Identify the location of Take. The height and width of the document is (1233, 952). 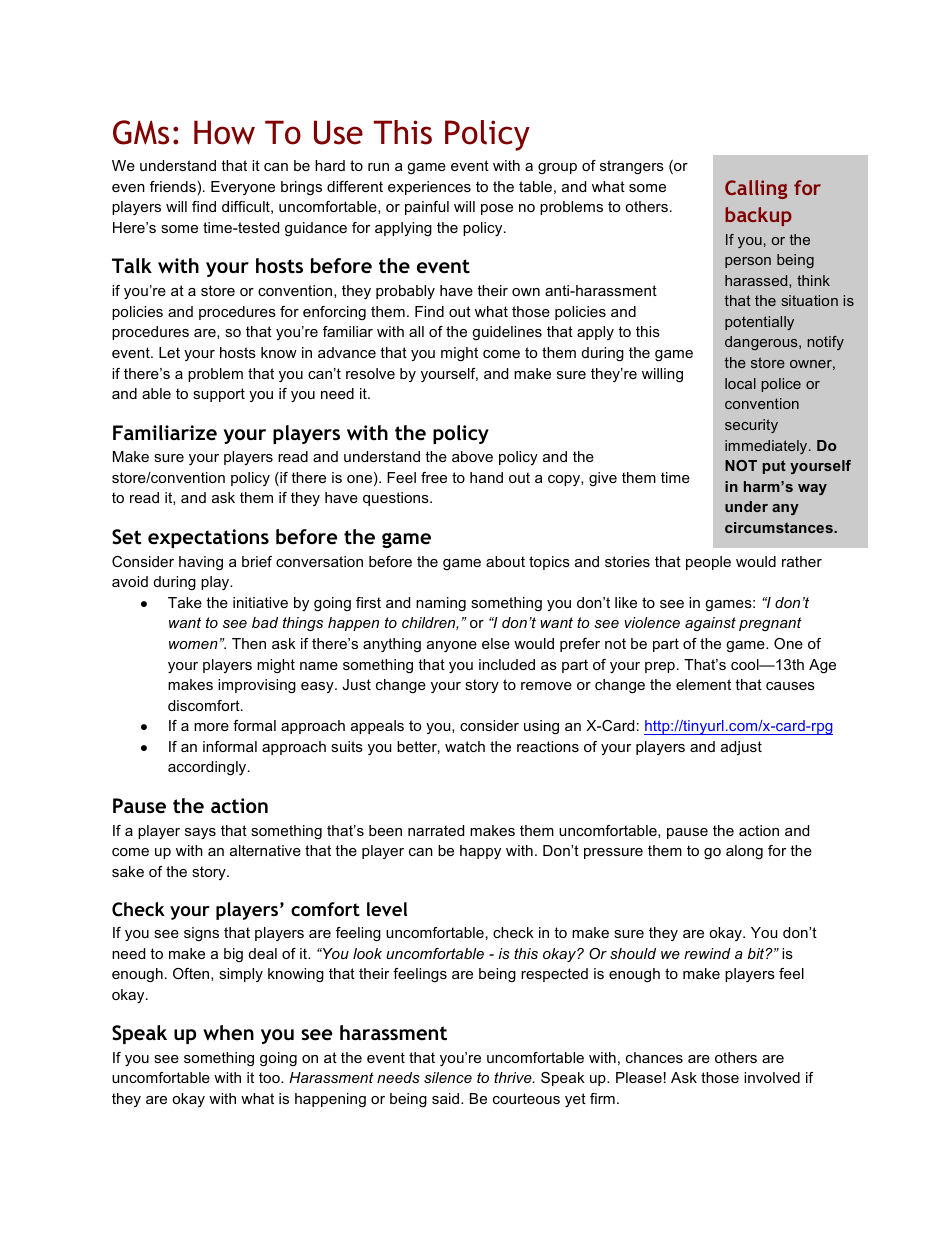
(185, 602).
